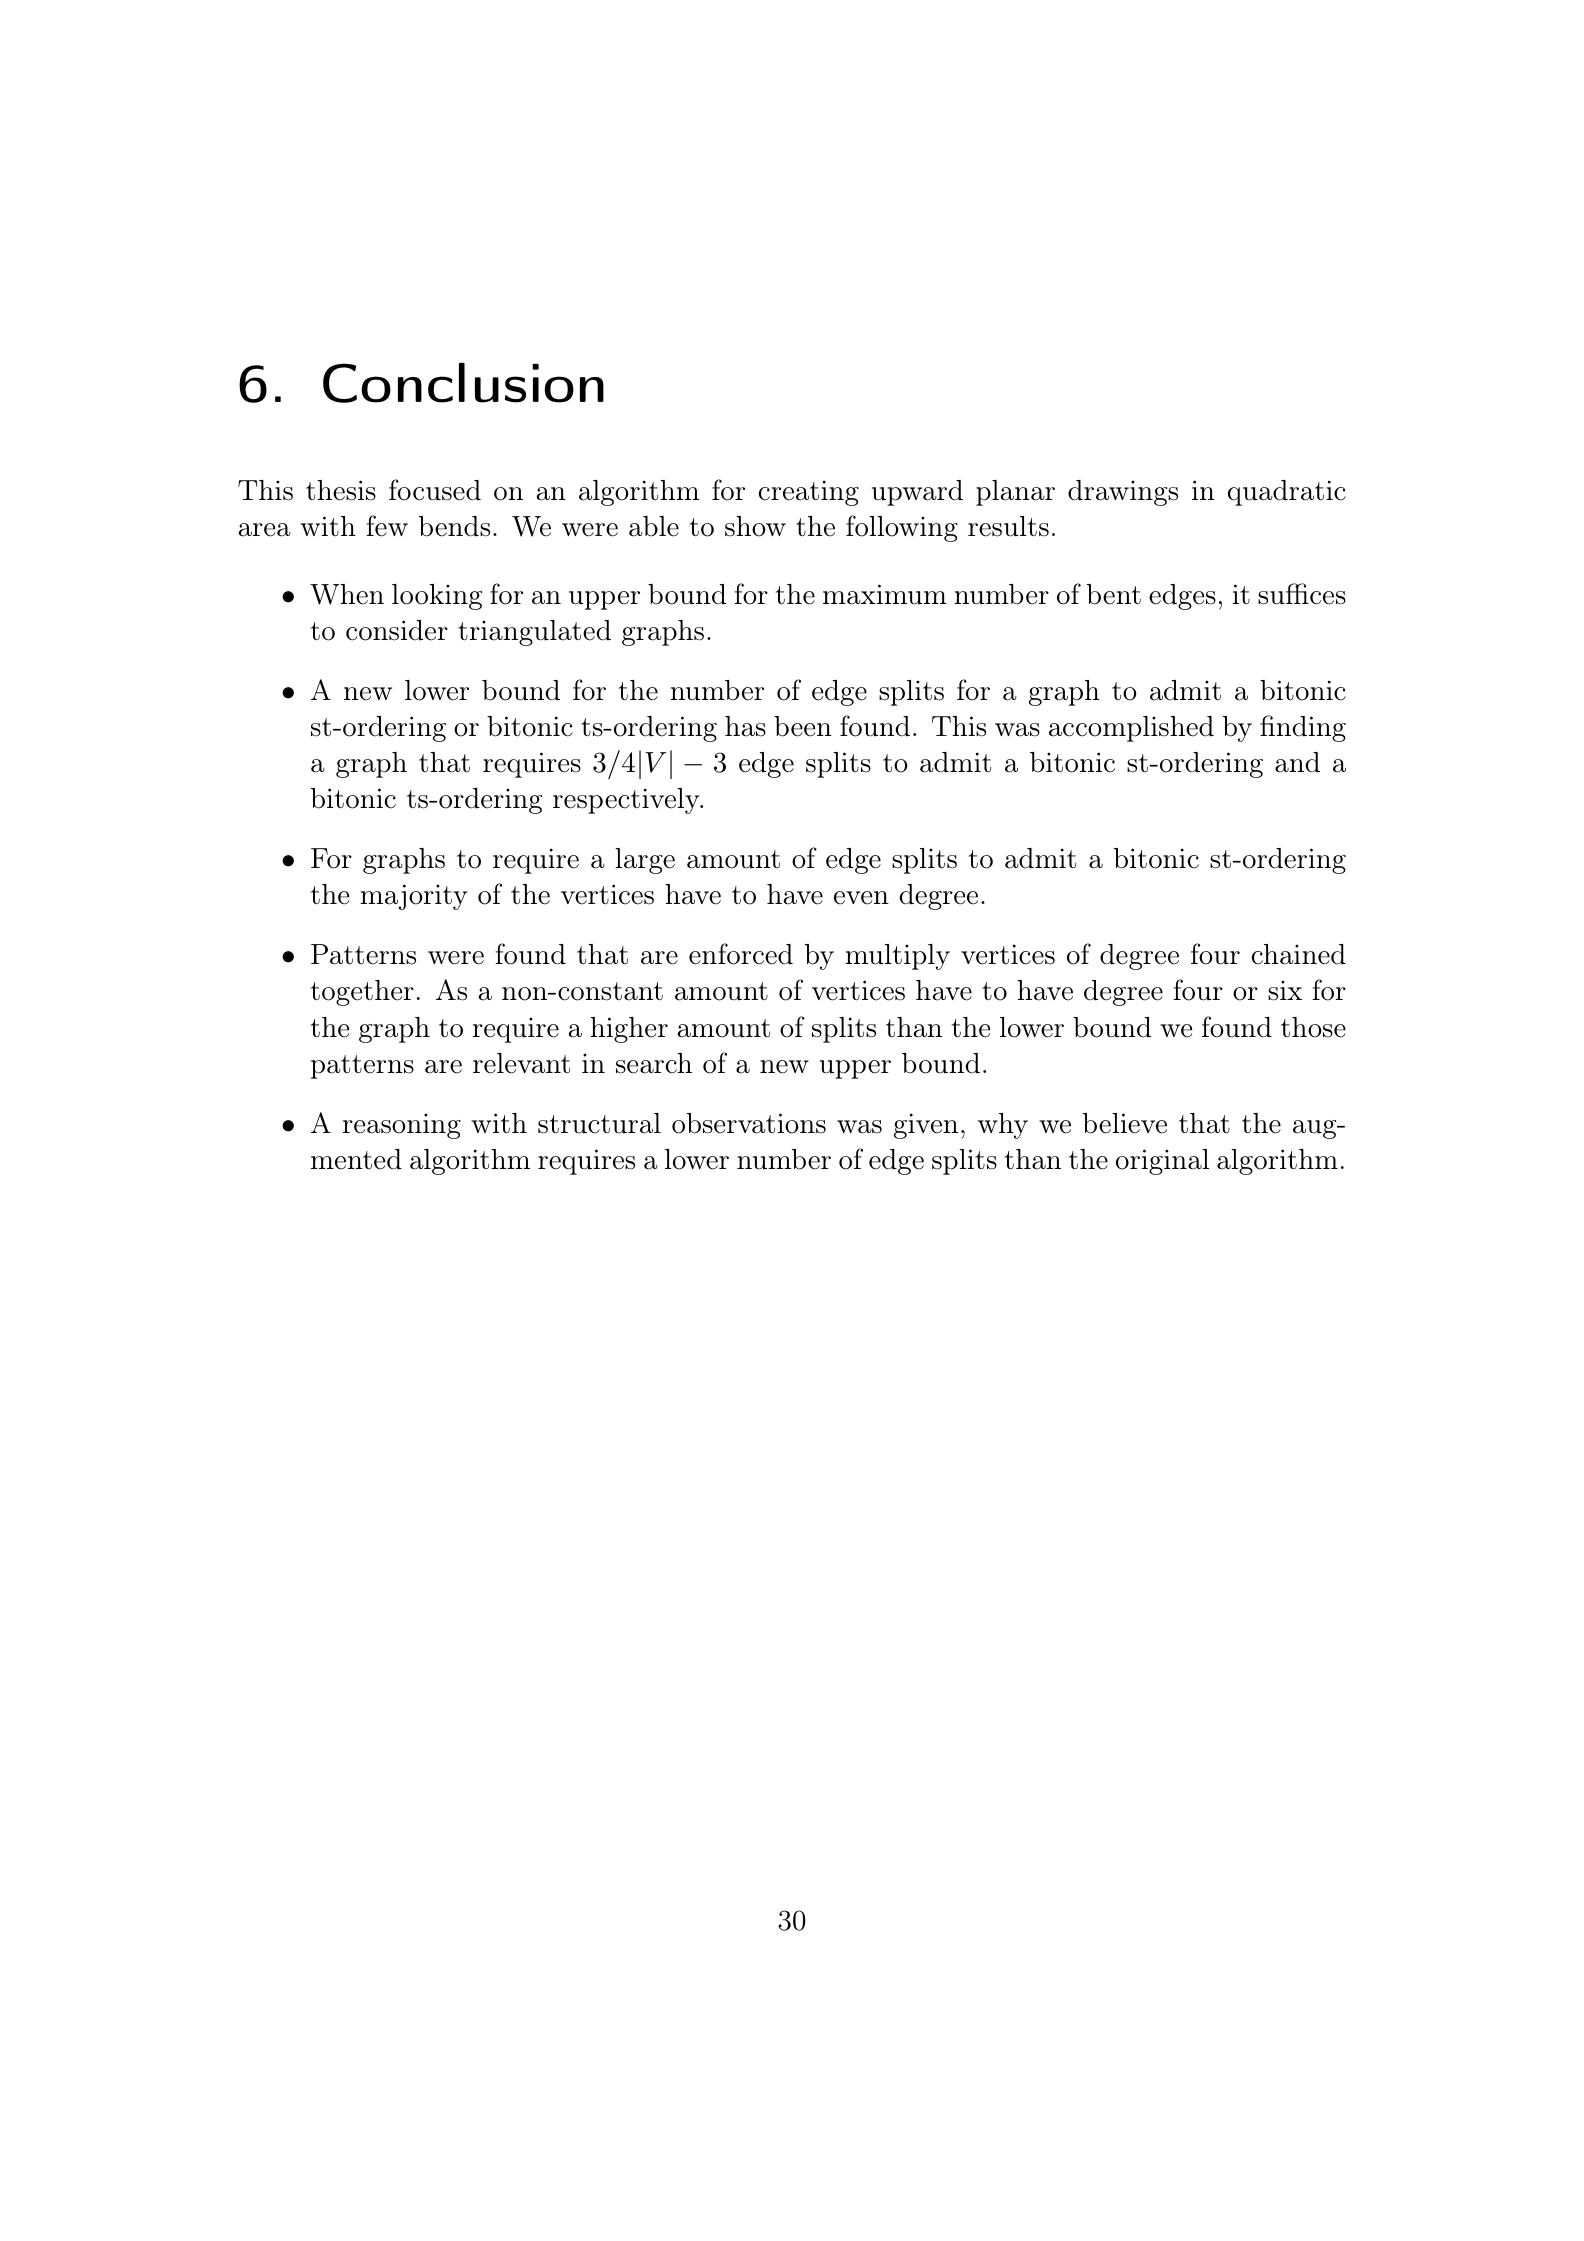 The height and width of the screenshot is (2241, 1584). What do you see at coordinates (808, 493) in the screenshot?
I see `creating` at bounding box center [808, 493].
